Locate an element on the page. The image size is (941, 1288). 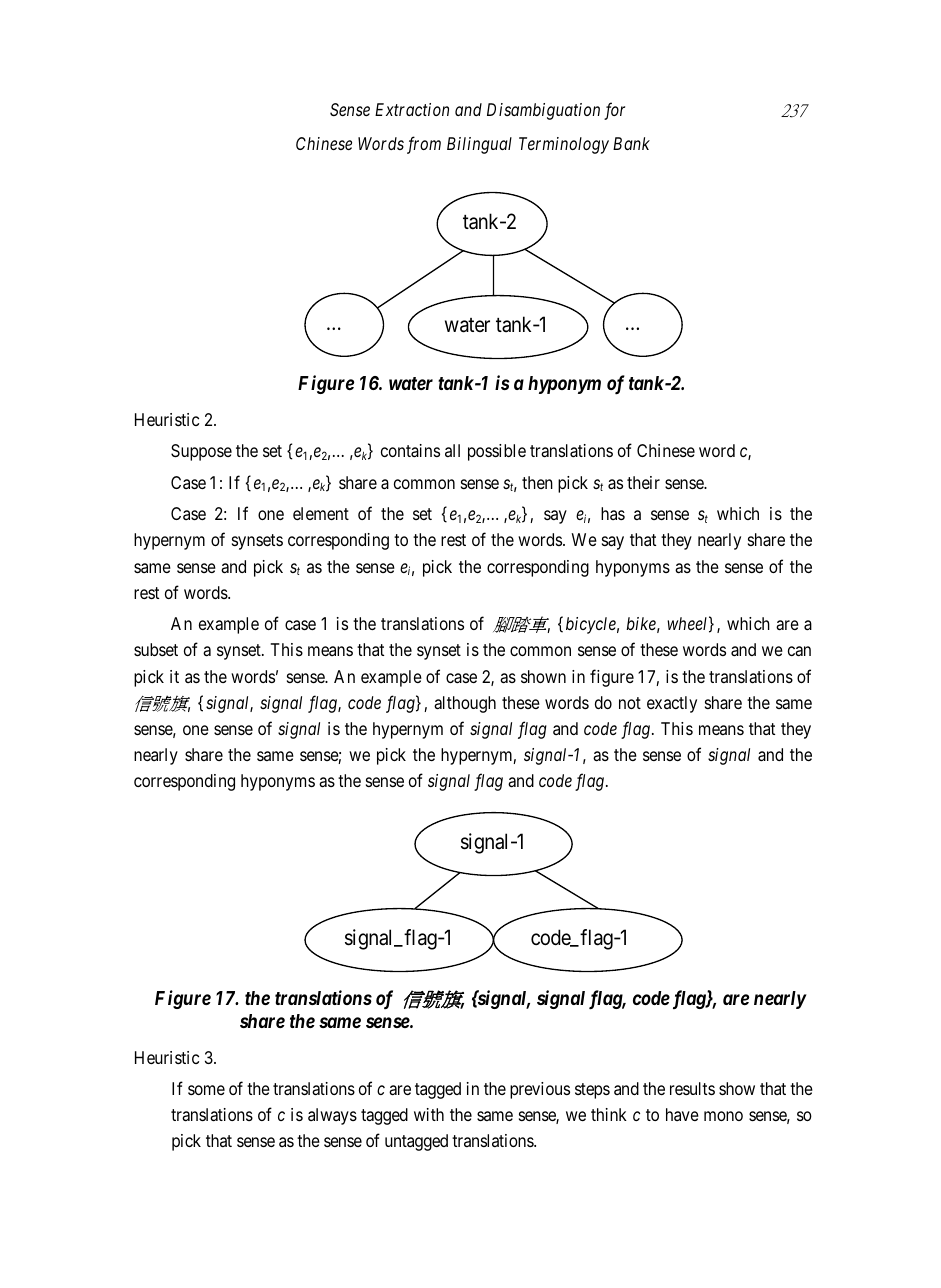
subset is located at coordinates (156, 649).
